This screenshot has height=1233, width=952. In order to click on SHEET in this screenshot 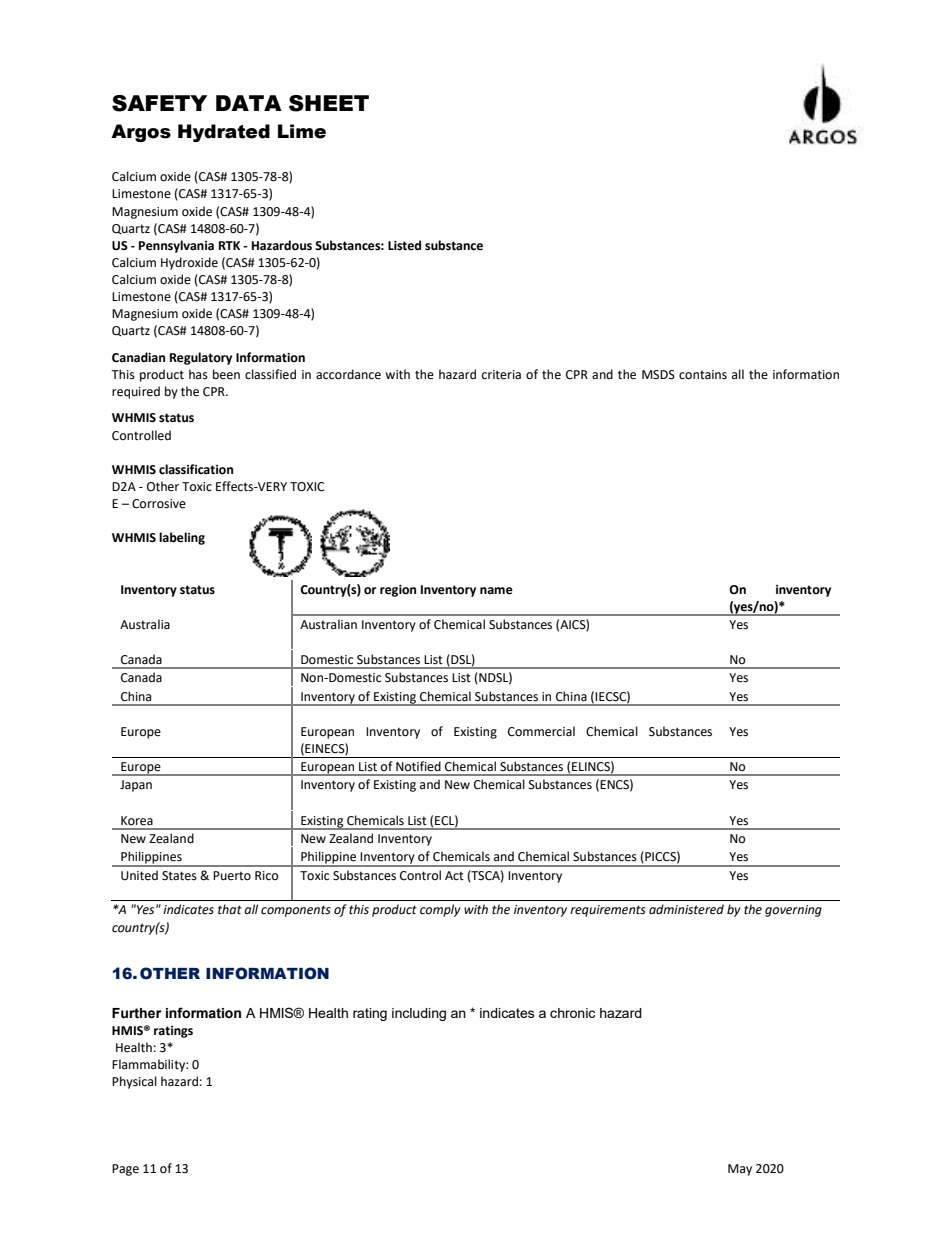, I will do `click(329, 103)`.
